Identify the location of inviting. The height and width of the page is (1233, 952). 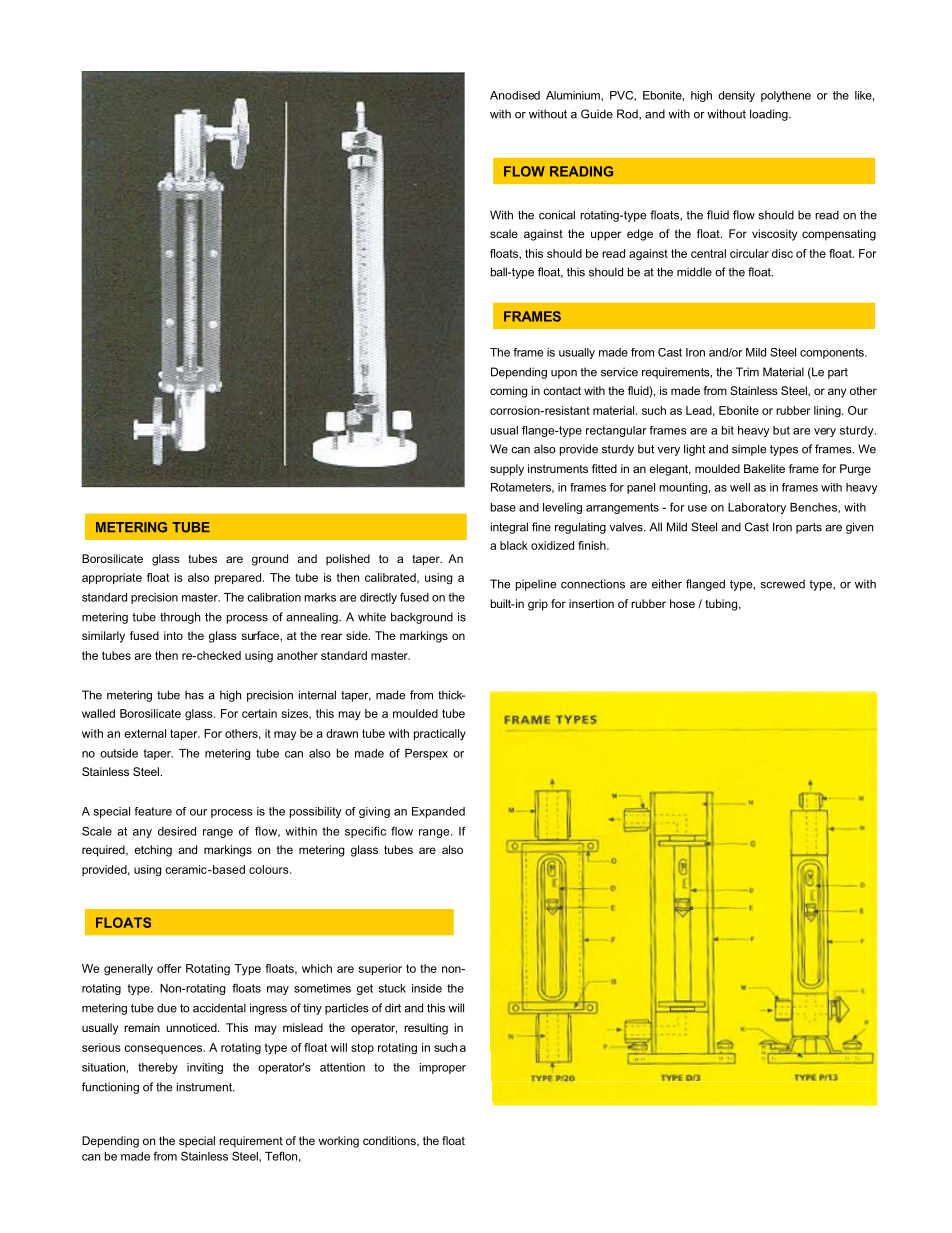
(205, 1068).
